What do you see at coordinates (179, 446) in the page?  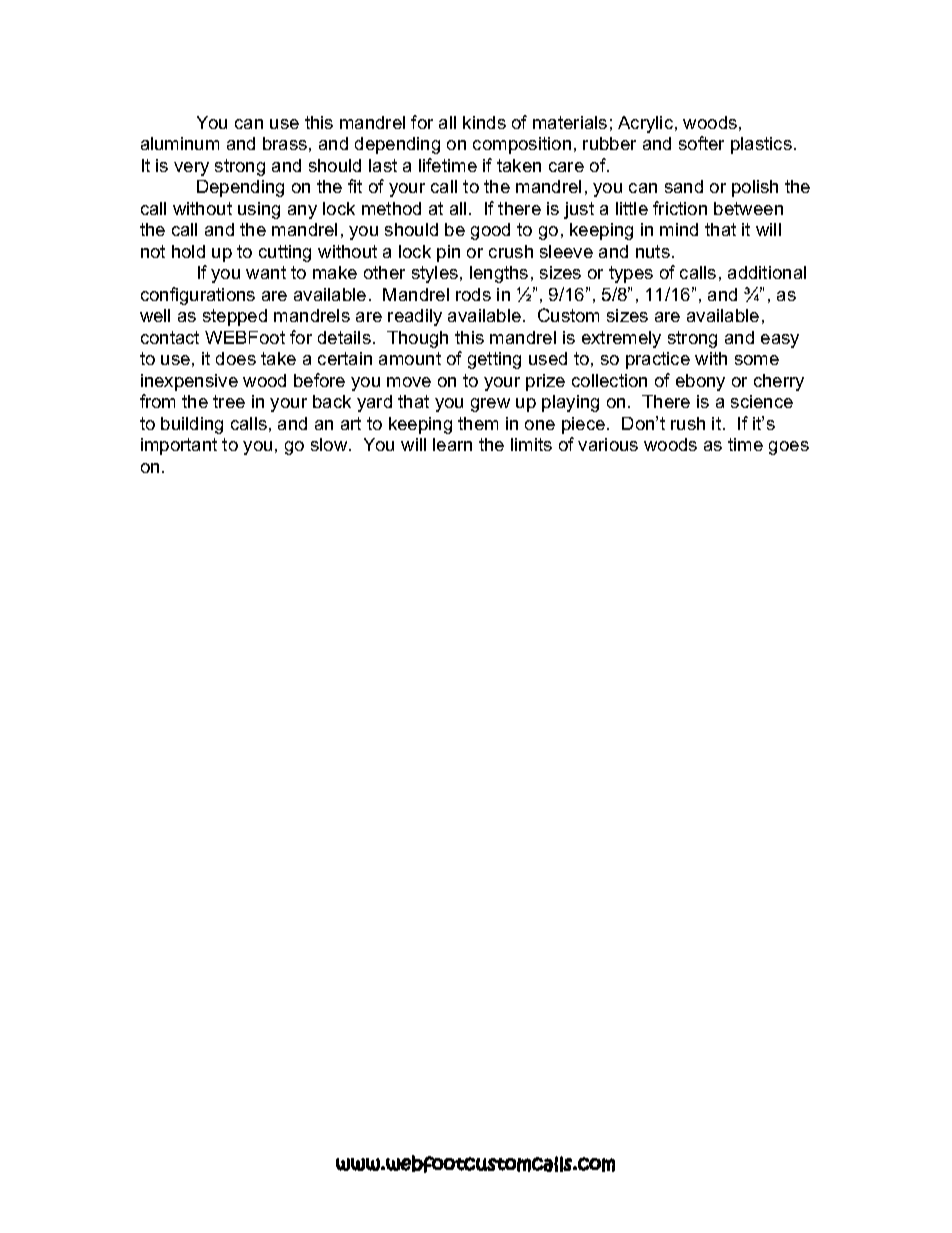 I see `important` at bounding box center [179, 446].
